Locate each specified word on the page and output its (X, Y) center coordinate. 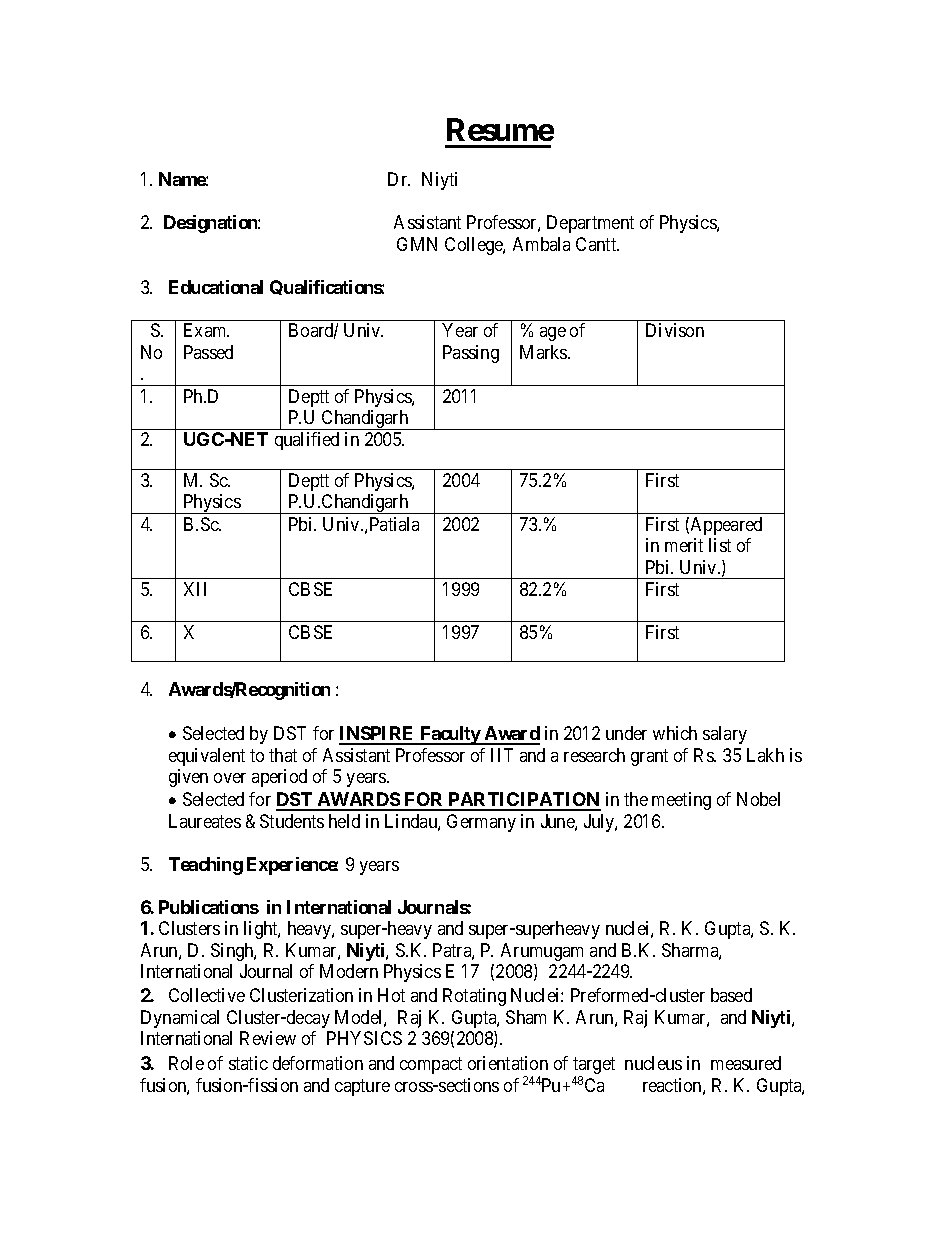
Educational (216, 287)
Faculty (450, 735)
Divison (675, 330)
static (248, 1063)
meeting (681, 801)
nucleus (653, 1063)
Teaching (206, 866)
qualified (307, 441)
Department (590, 224)
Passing (471, 354)
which (675, 733)
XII (195, 589)
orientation (508, 1063)
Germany (481, 823)
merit (684, 545)
